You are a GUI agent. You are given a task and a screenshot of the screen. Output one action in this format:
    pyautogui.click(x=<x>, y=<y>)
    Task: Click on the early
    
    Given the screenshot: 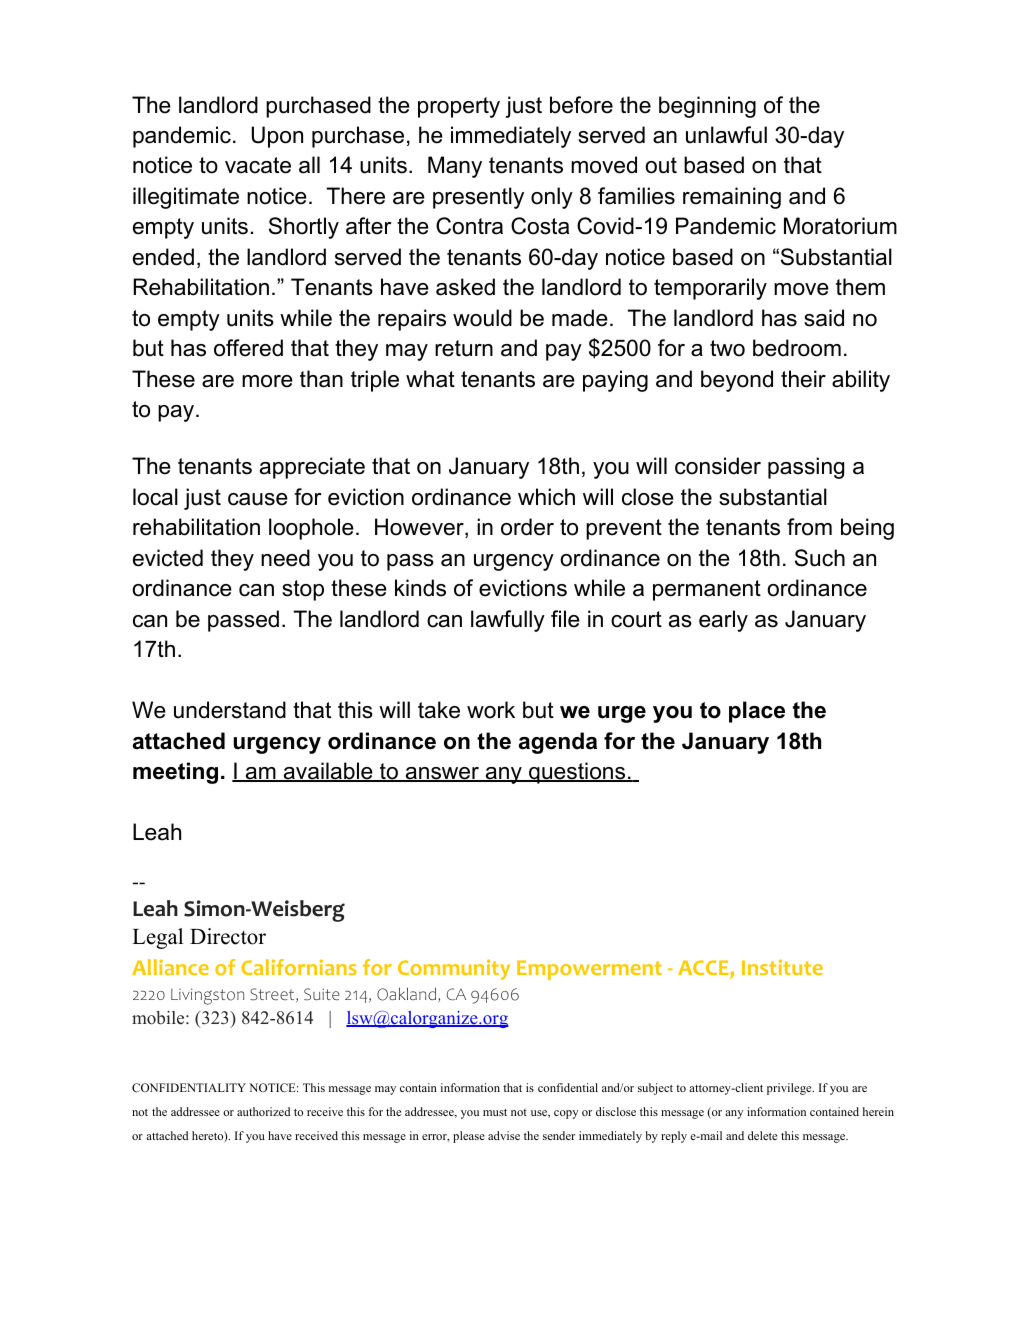 What is the action you would take?
    pyautogui.click(x=723, y=621)
